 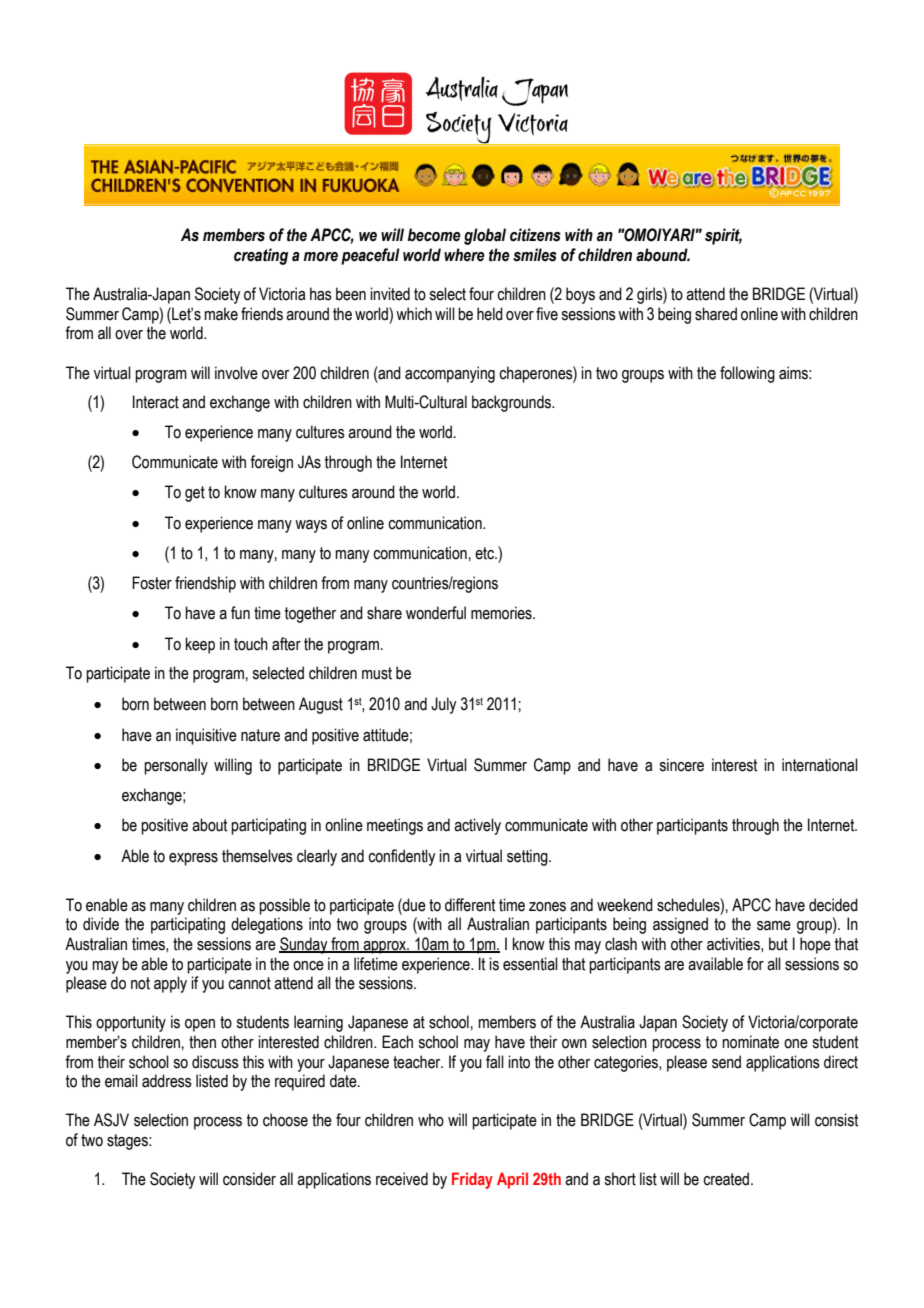 I want to click on backgrounds, so click(x=513, y=403).
